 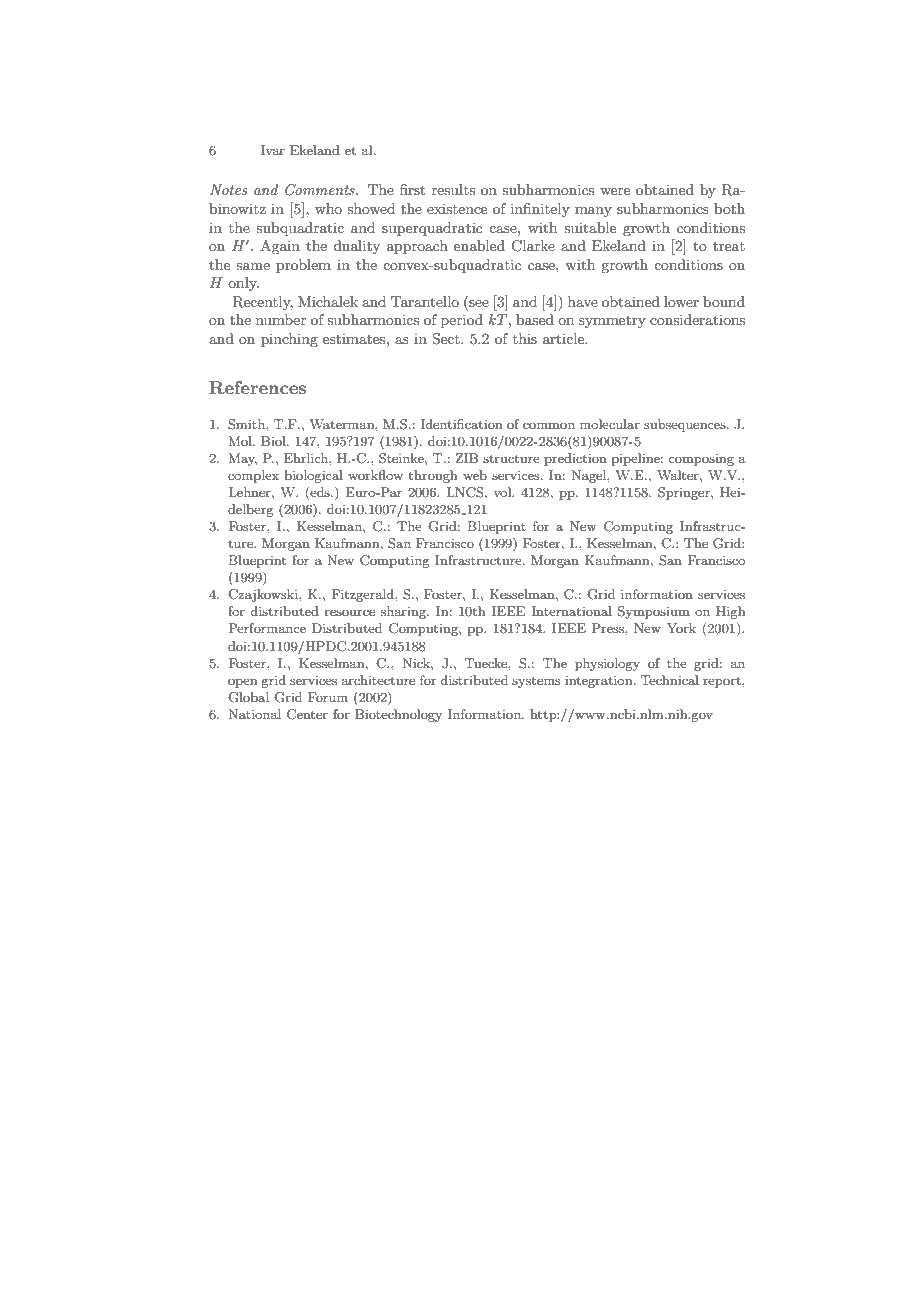 What do you see at coordinates (303, 266) in the document?
I see `problem` at bounding box center [303, 266].
